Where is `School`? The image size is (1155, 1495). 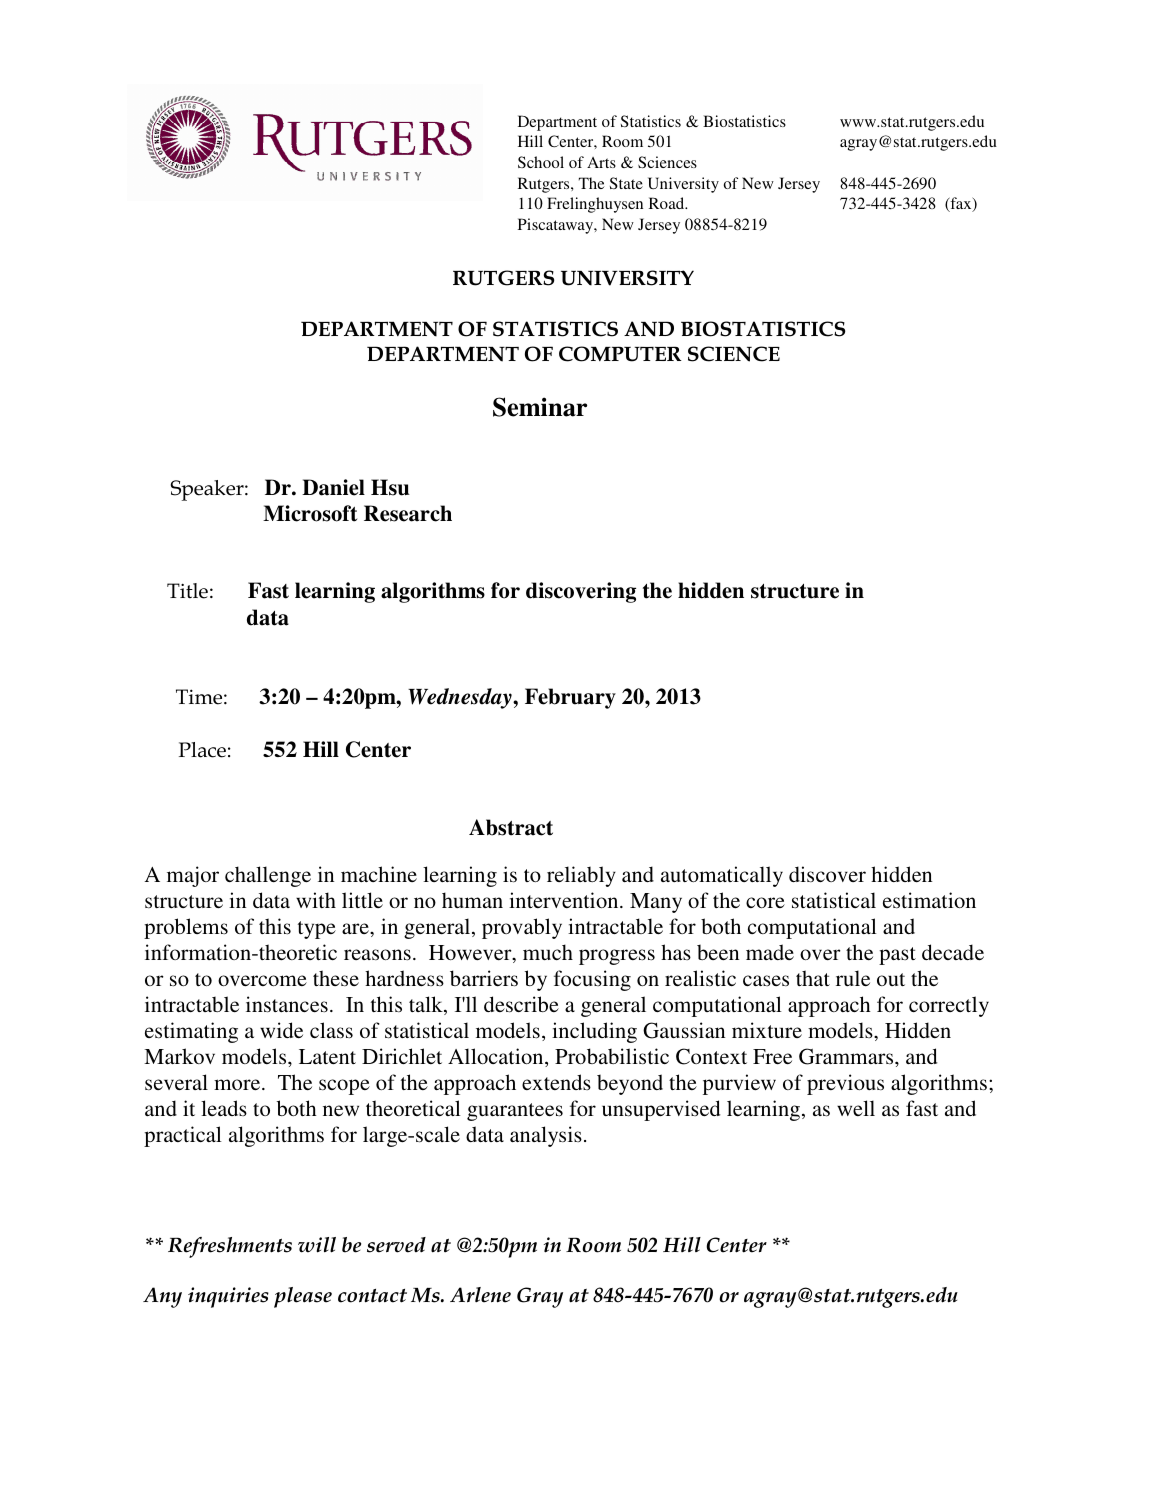
School is located at coordinates (541, 162).
